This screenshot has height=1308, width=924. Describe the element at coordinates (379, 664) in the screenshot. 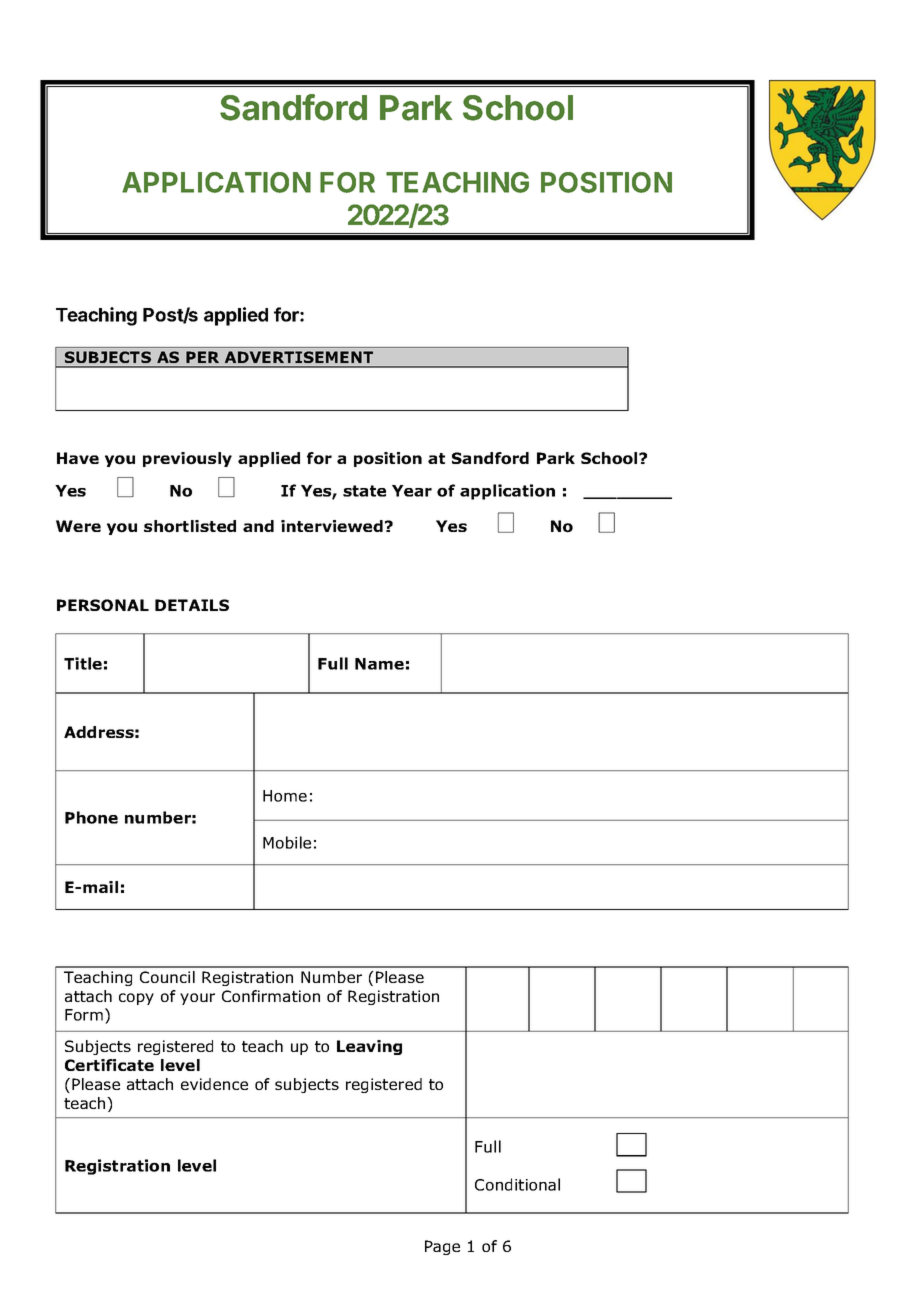

I see `Name` at that location.
